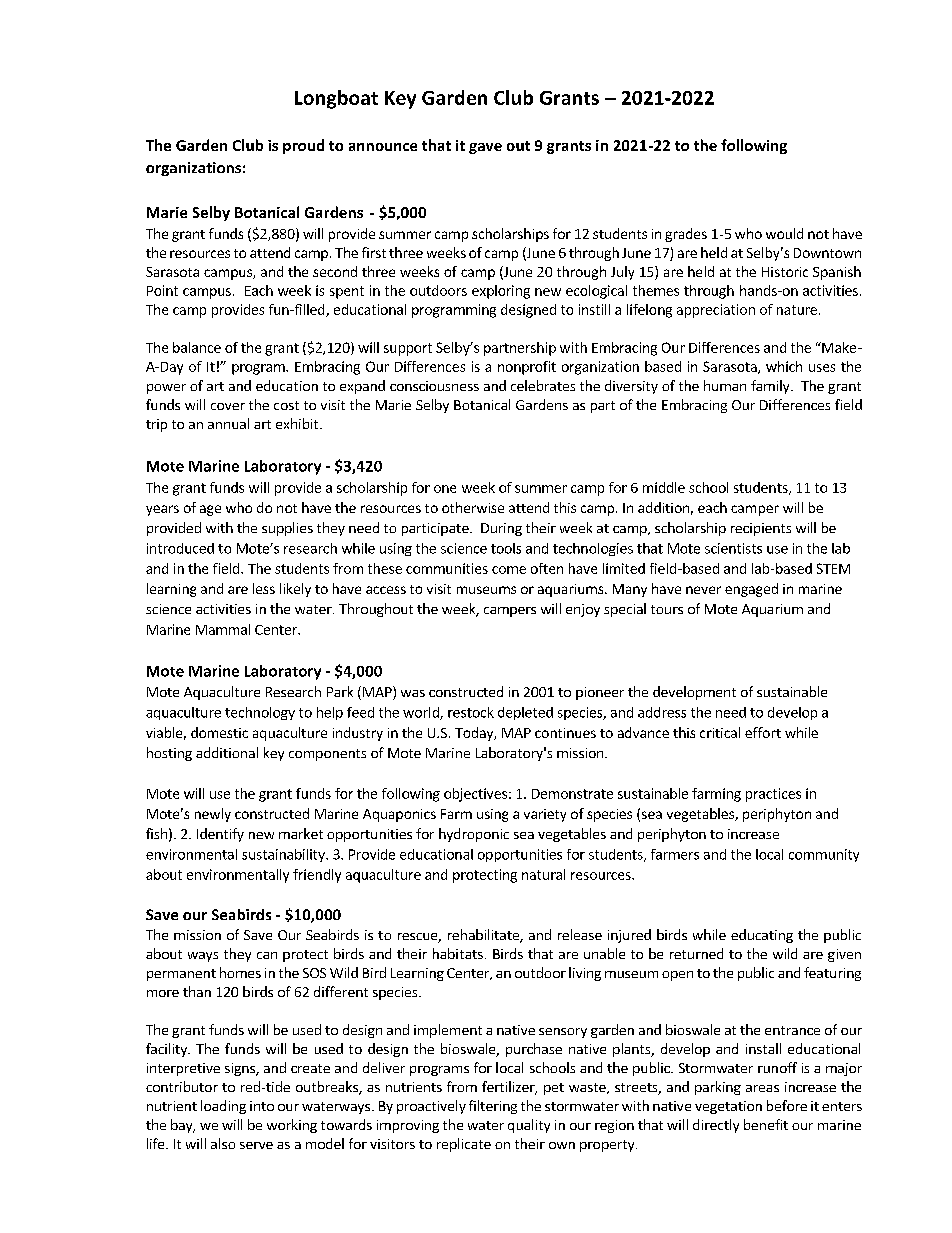  What do you see at coordinates (771, 387) in the image?
I see `family` at bounding box center [771, 387].
